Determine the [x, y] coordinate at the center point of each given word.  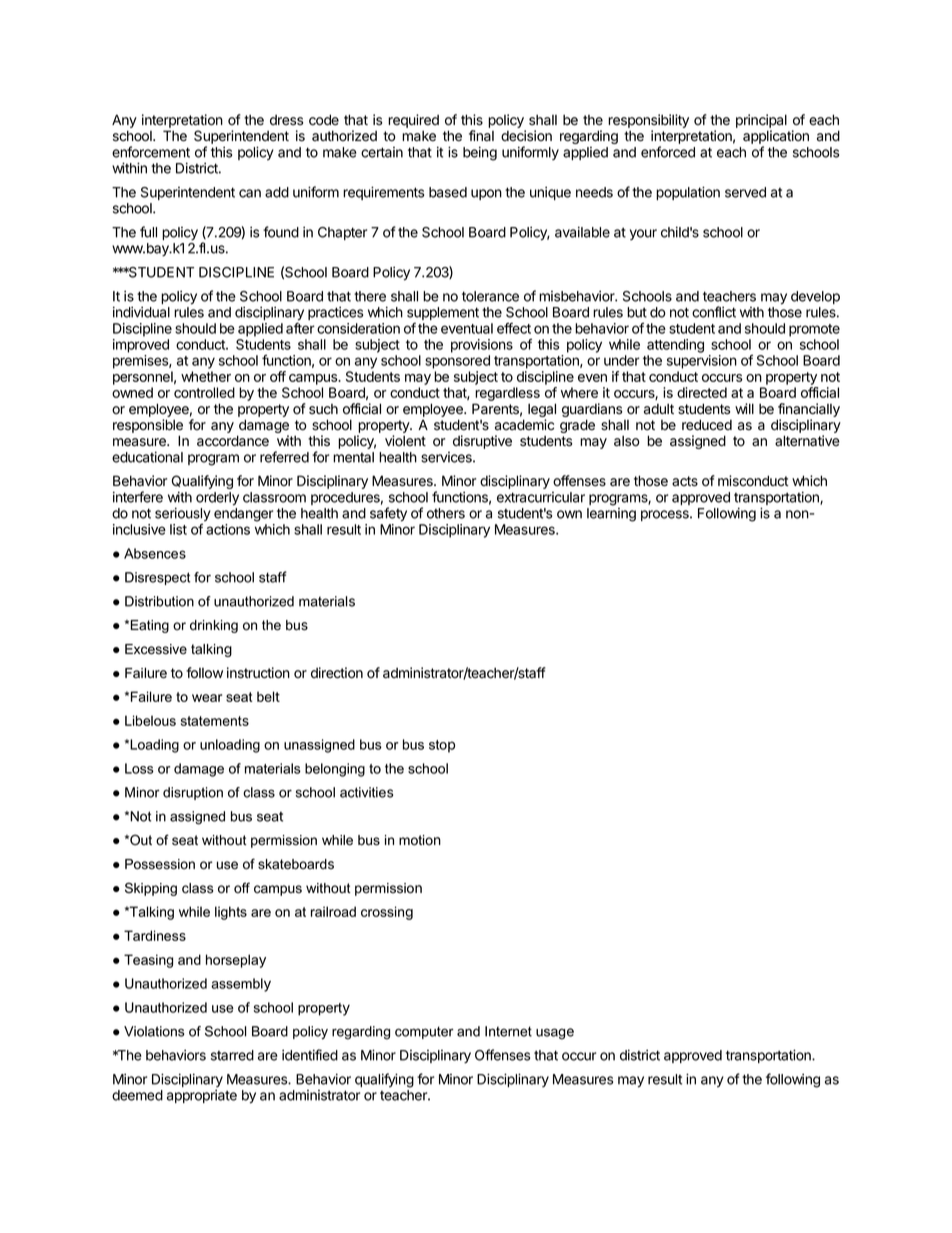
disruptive [482, 442]
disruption [193, 793]
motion [420, 840]
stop [442, 746]
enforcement [151, 152]
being [480, 153]
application [776, 137]
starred [232, 1055]
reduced [707, 425]
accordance [233, 441]
